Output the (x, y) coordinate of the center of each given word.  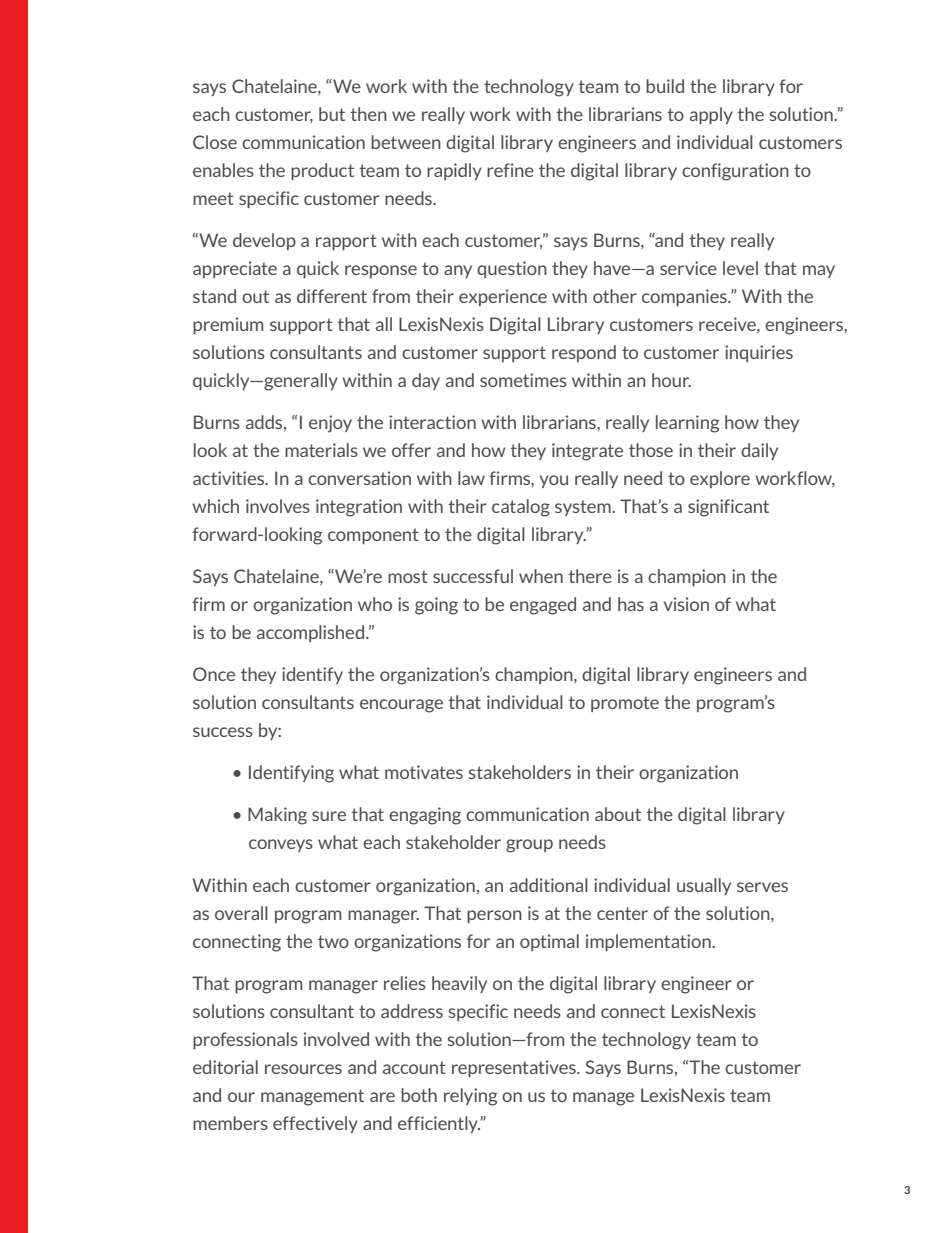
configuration (735, 172)
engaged (543, 606)
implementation (649, 942)
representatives (515, 1068)
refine (510, 170)
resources (303, 1069)
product (322, 171)
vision (686, 604)
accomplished (310, 633)
